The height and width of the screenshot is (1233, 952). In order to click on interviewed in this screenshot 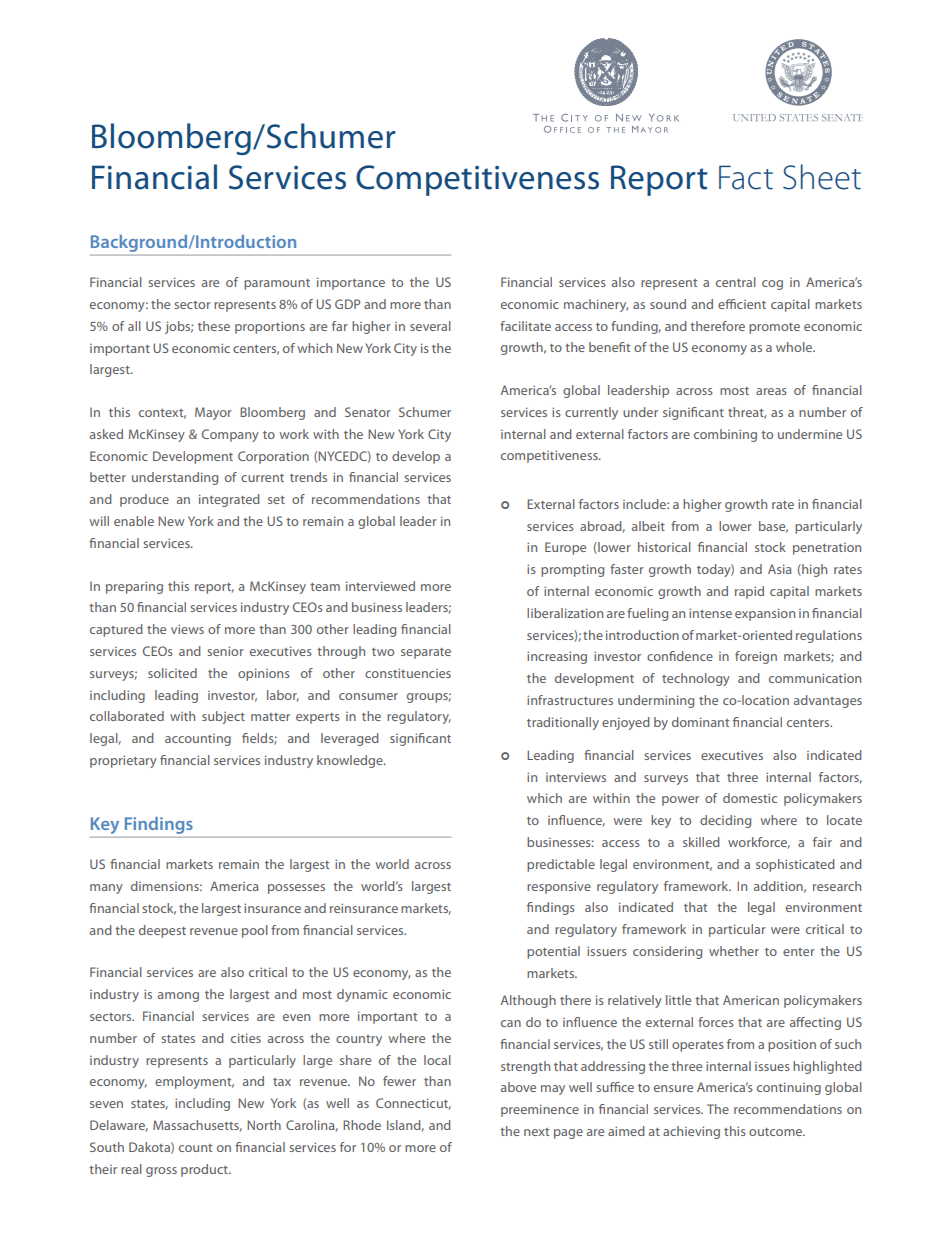, I will do `click(380, 586)`.
